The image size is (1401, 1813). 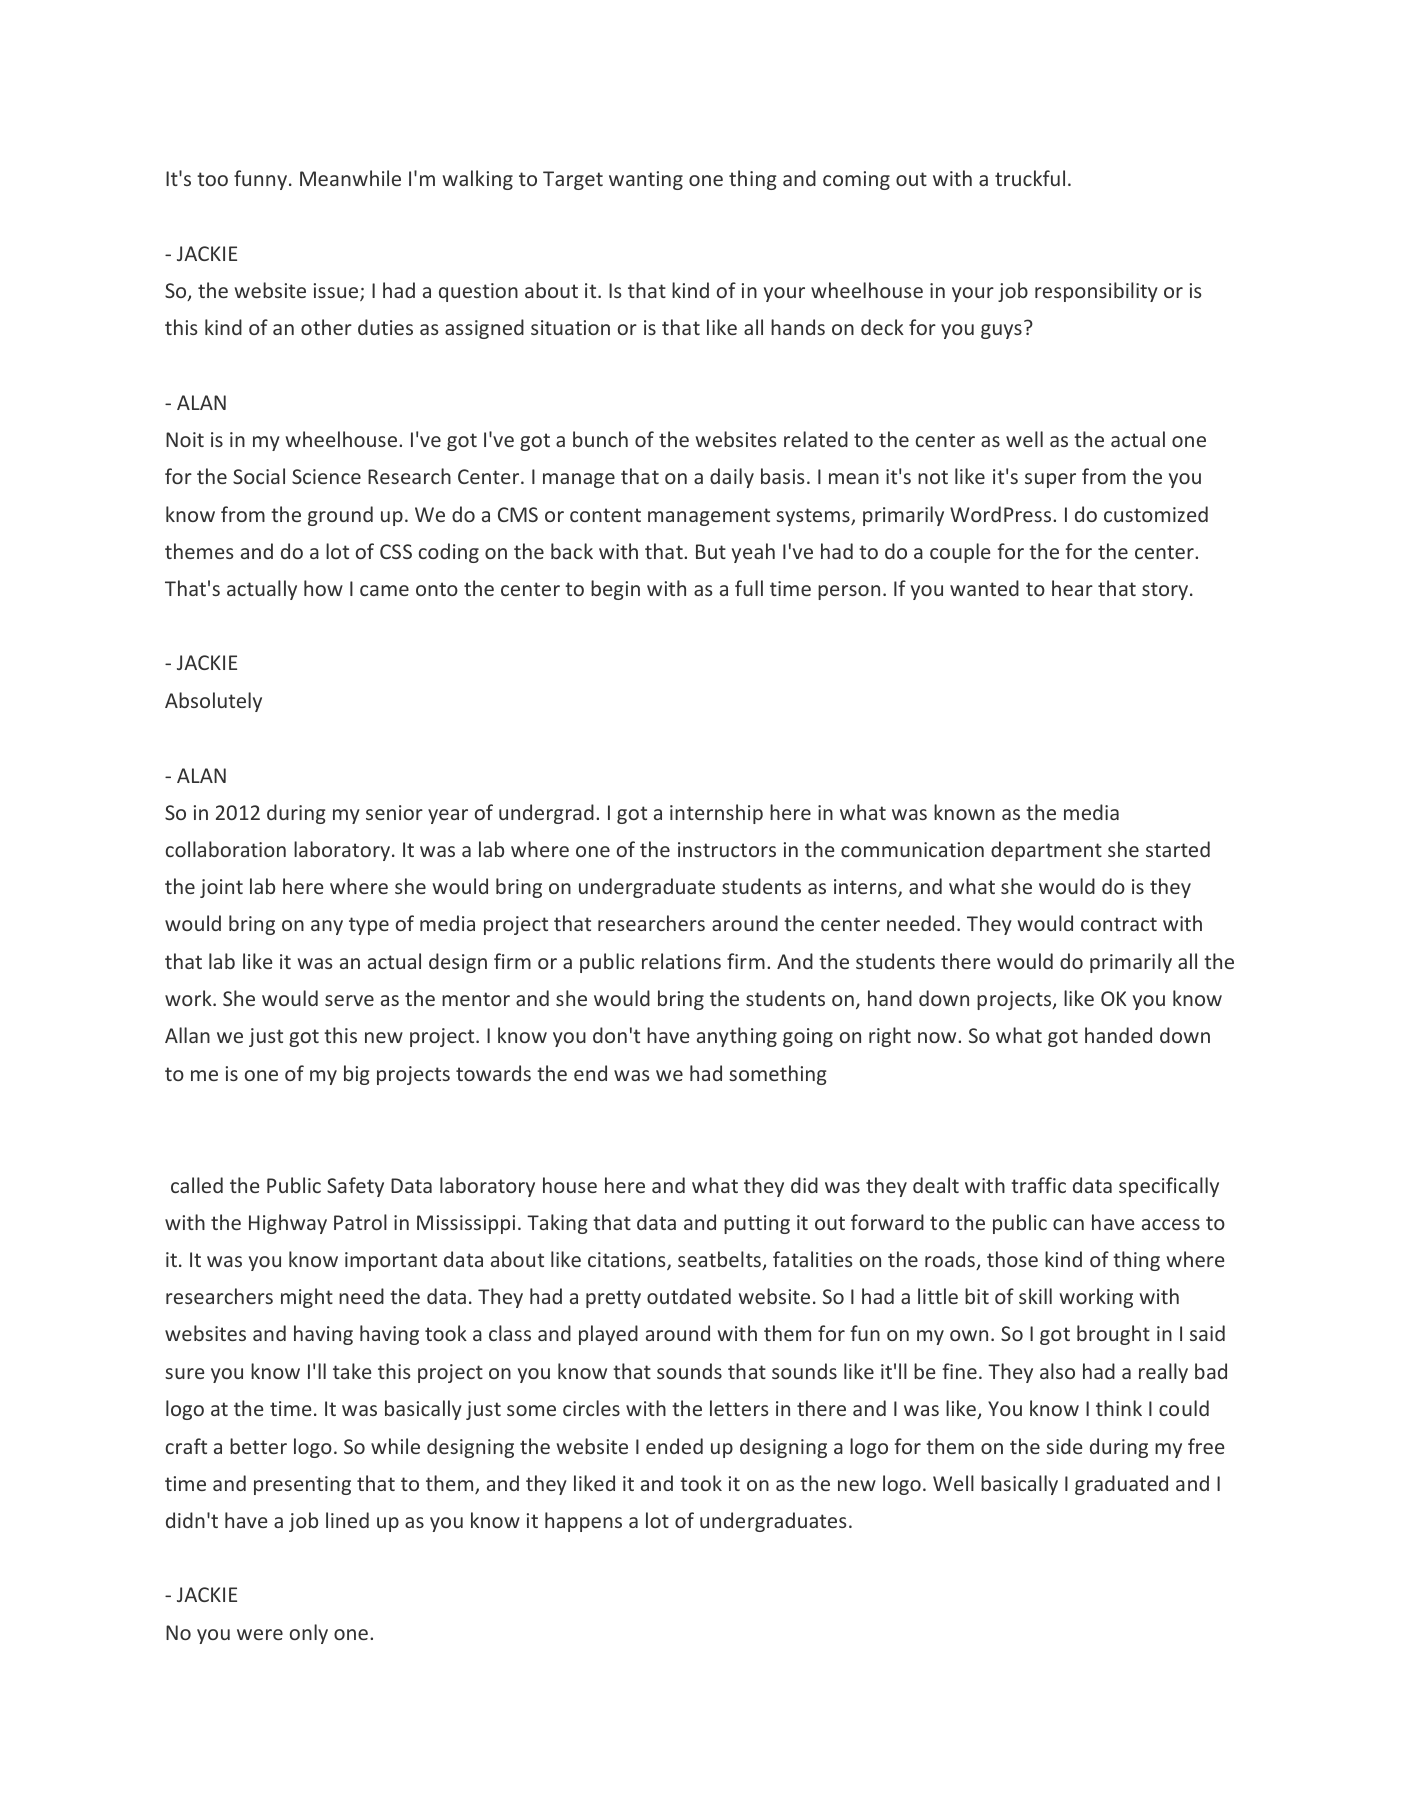 What do you see at coordinates (681, 961) in the image?
I see `relations` at bounding box center [681, 961].
